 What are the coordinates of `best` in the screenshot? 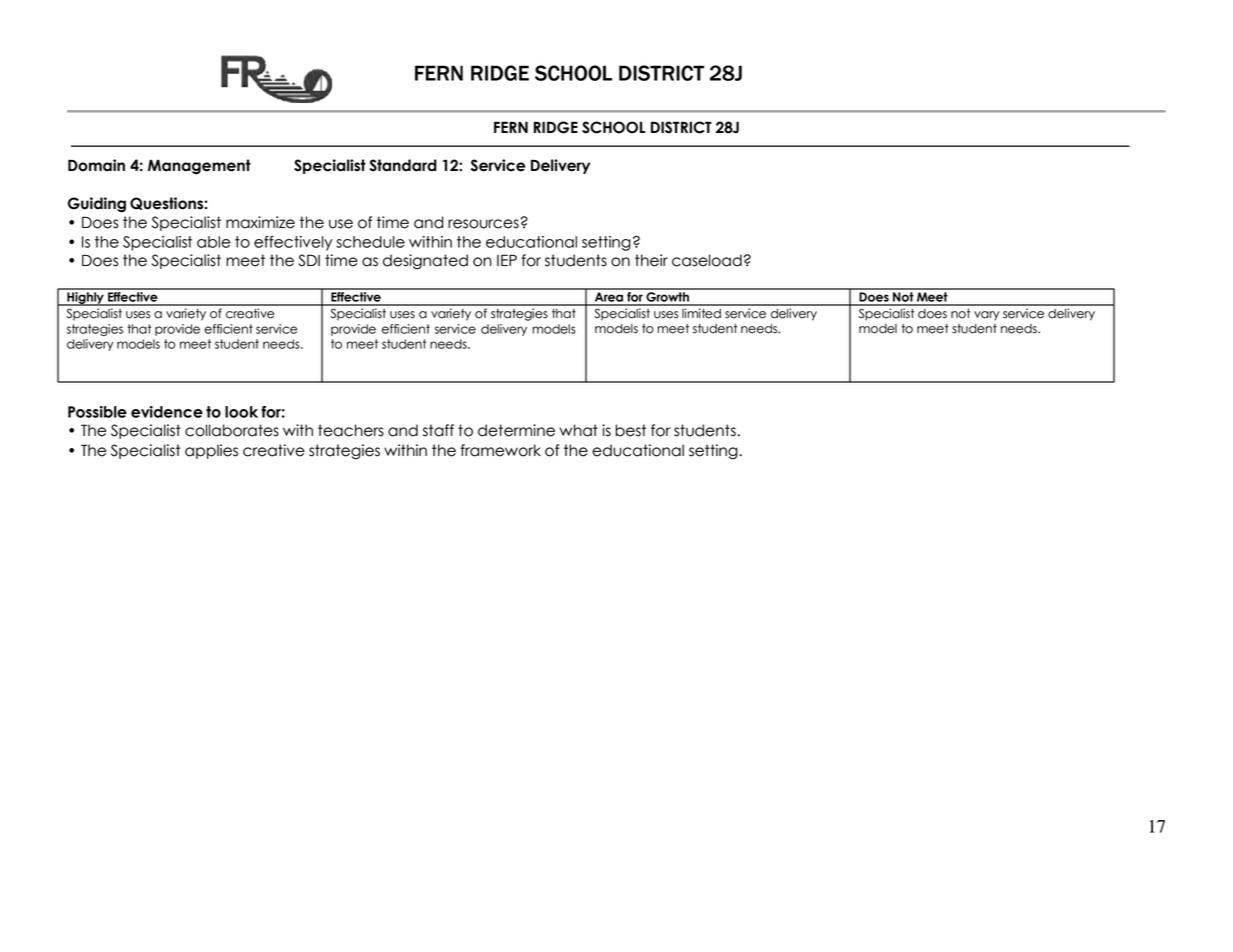 It's located at (630, 430).
